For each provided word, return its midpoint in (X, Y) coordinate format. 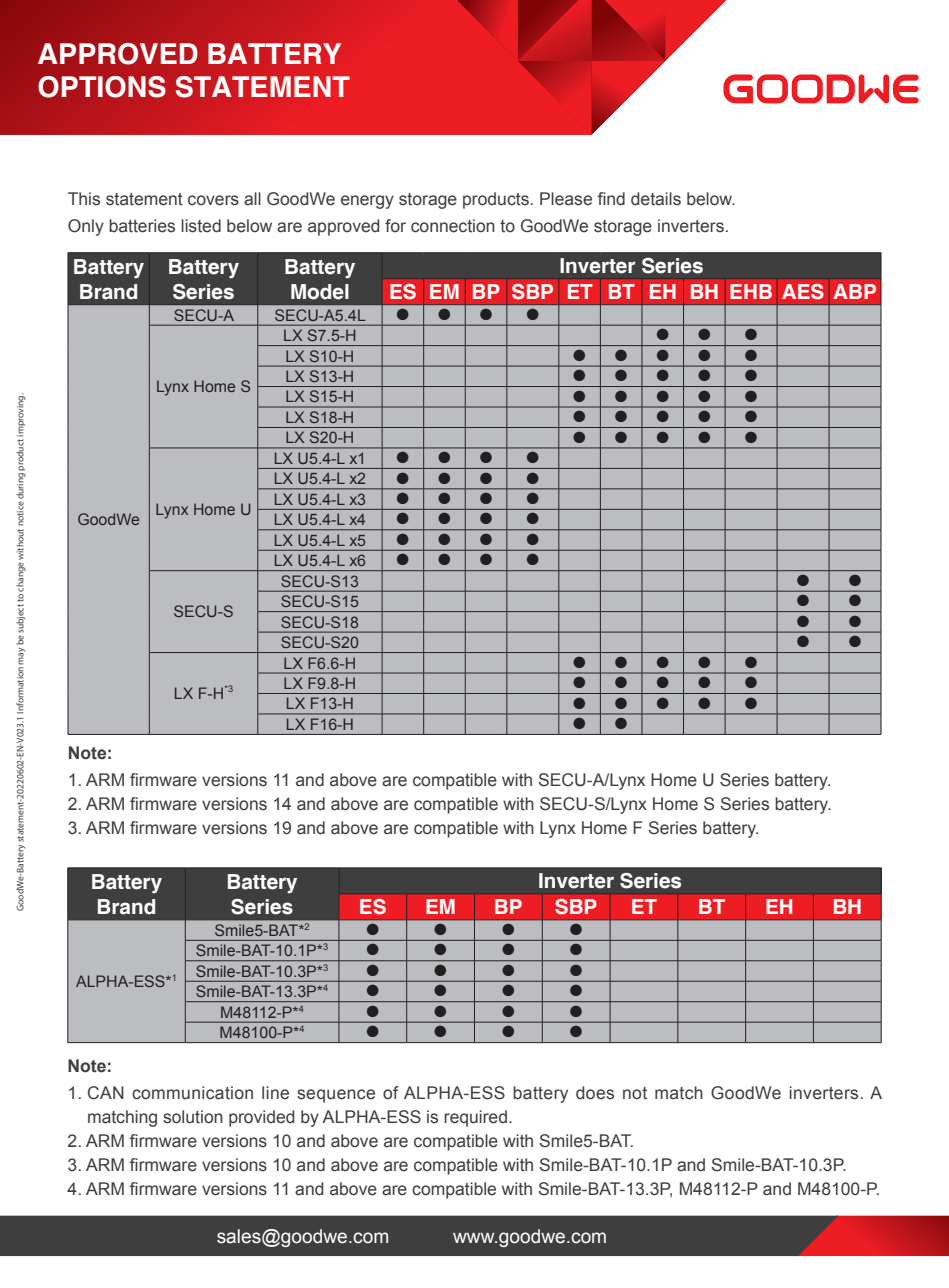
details (656, 199)
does (595, 1093)
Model (320, 292)
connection (453, 226)
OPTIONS (102, 87)
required (475, 1118)
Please (566, 199)
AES (803, 292)
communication (192, 1093)
